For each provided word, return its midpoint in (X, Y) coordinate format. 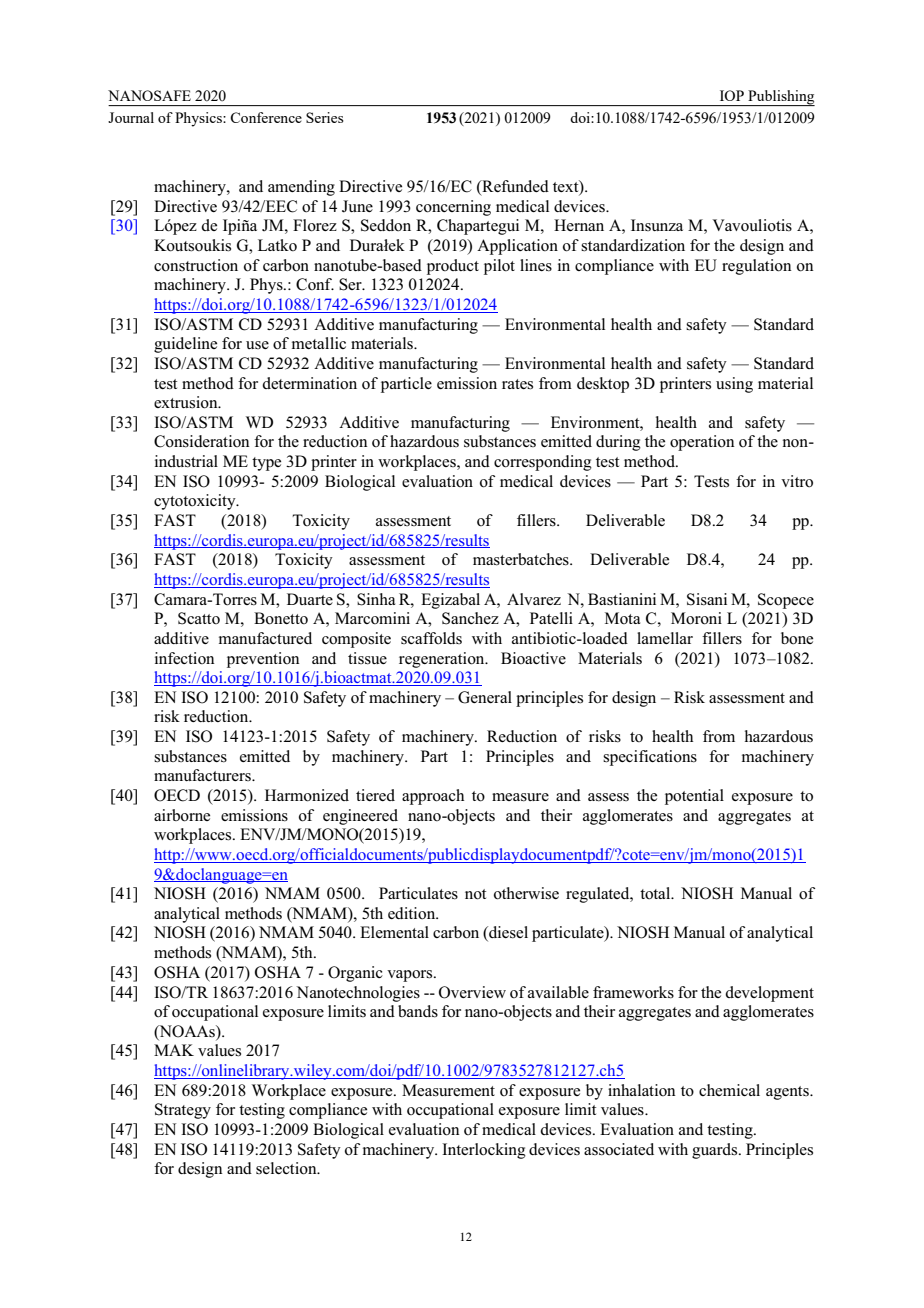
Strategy (183, 1111)
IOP (732, 95)
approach (433, 797)
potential (694, 797)
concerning (453, 208)
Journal (131, 117)
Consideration (202, 441)
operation (702, 443)
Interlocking (484, 1151)
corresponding (543, 463)
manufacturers (203, 775)
